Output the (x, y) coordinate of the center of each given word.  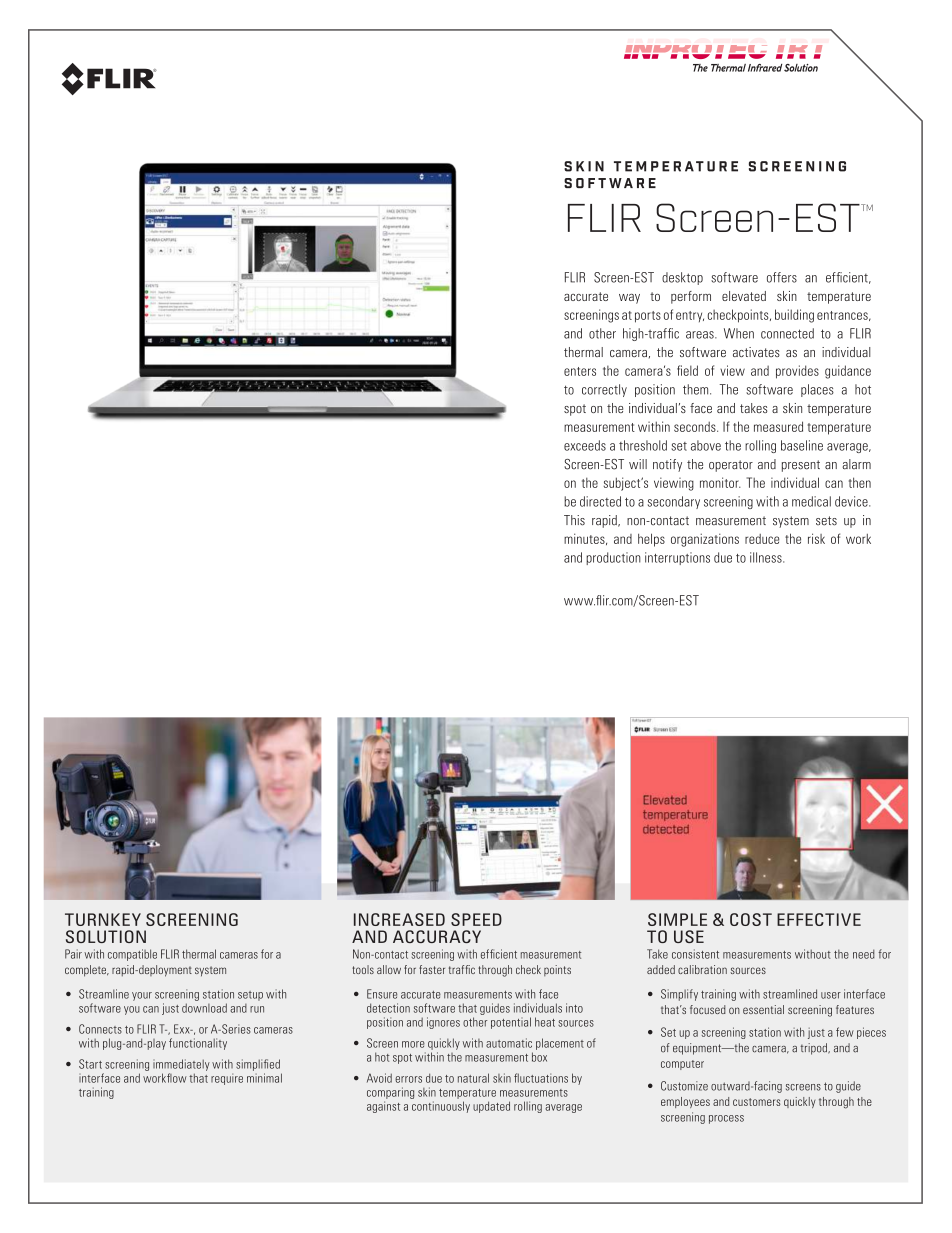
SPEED (476, 919)
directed (600, 501)
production (613, 558)
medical (811, 501)
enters (580, 371)
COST (751, 919)
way (629, 299)
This (574, 520)
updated (491, 1107)
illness (767, 557)
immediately (181, 1065)
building (794, 316)
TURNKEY (103, 919)
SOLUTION (106, 936)
